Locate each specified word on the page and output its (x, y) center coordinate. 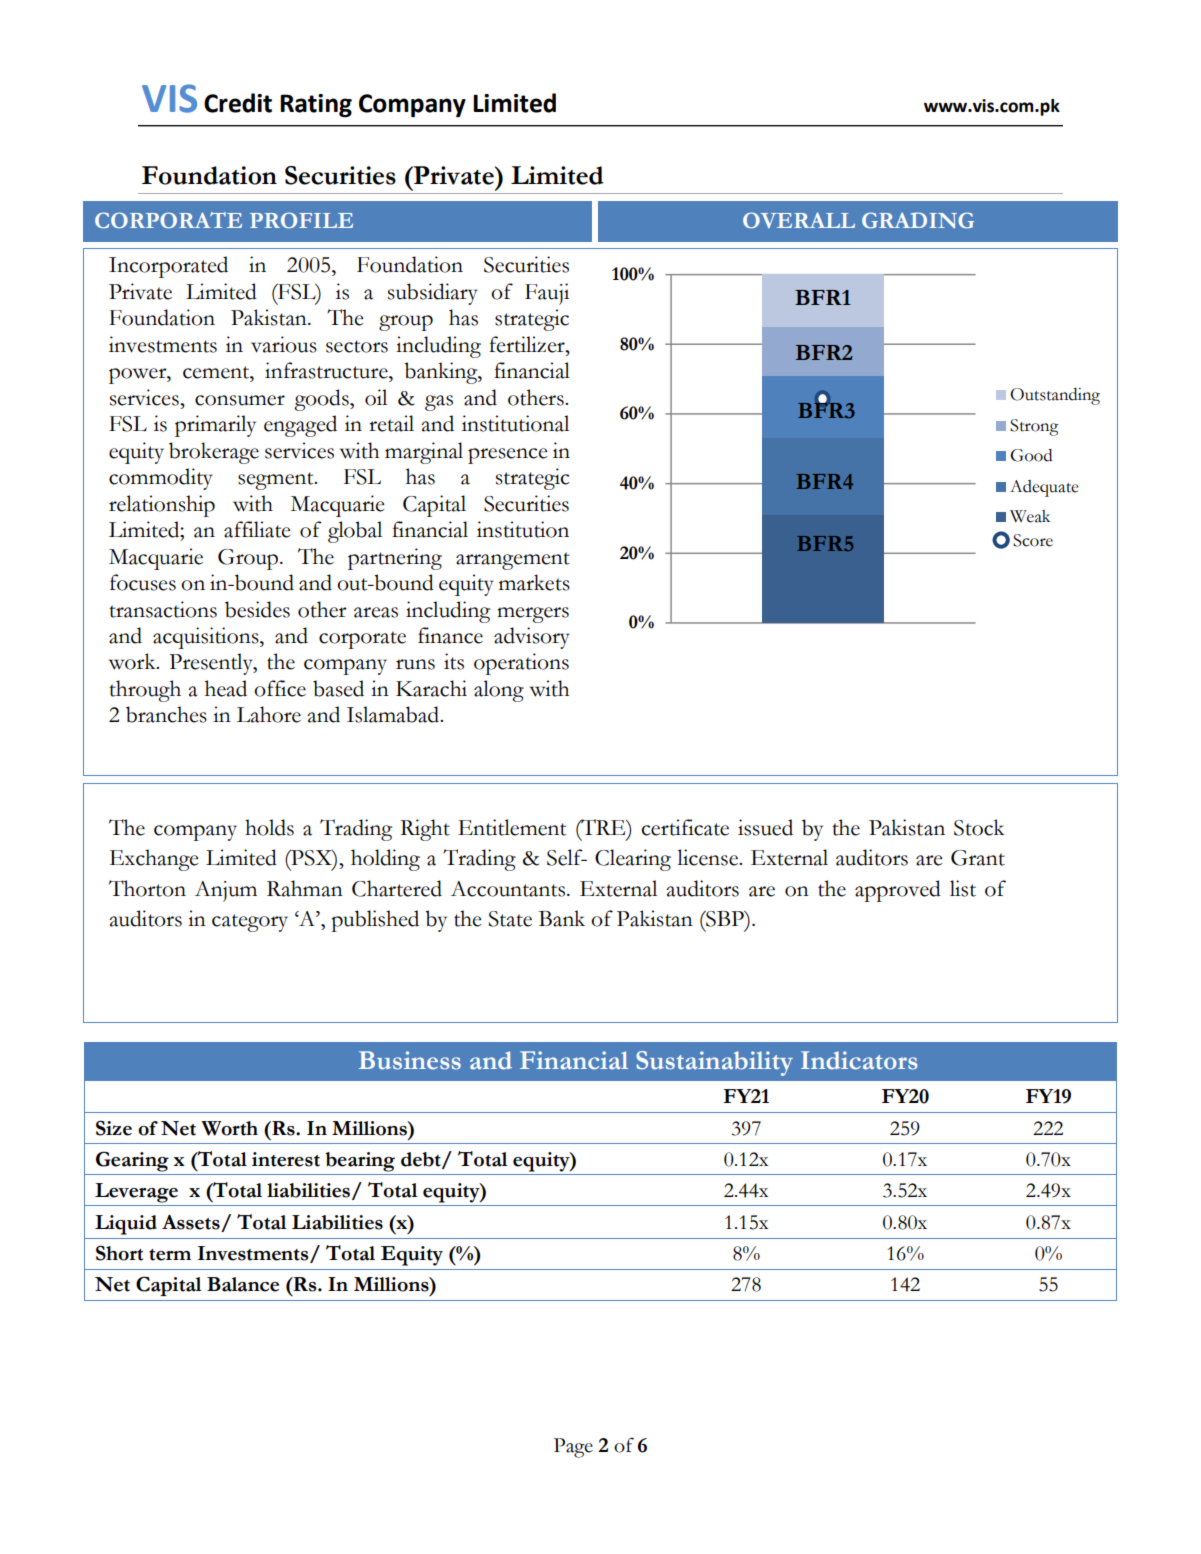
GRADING (918, 220)
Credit (238, 103)
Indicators (859, 1060)
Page (573, 1448)
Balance (243, 1284)
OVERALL (799, 220)
